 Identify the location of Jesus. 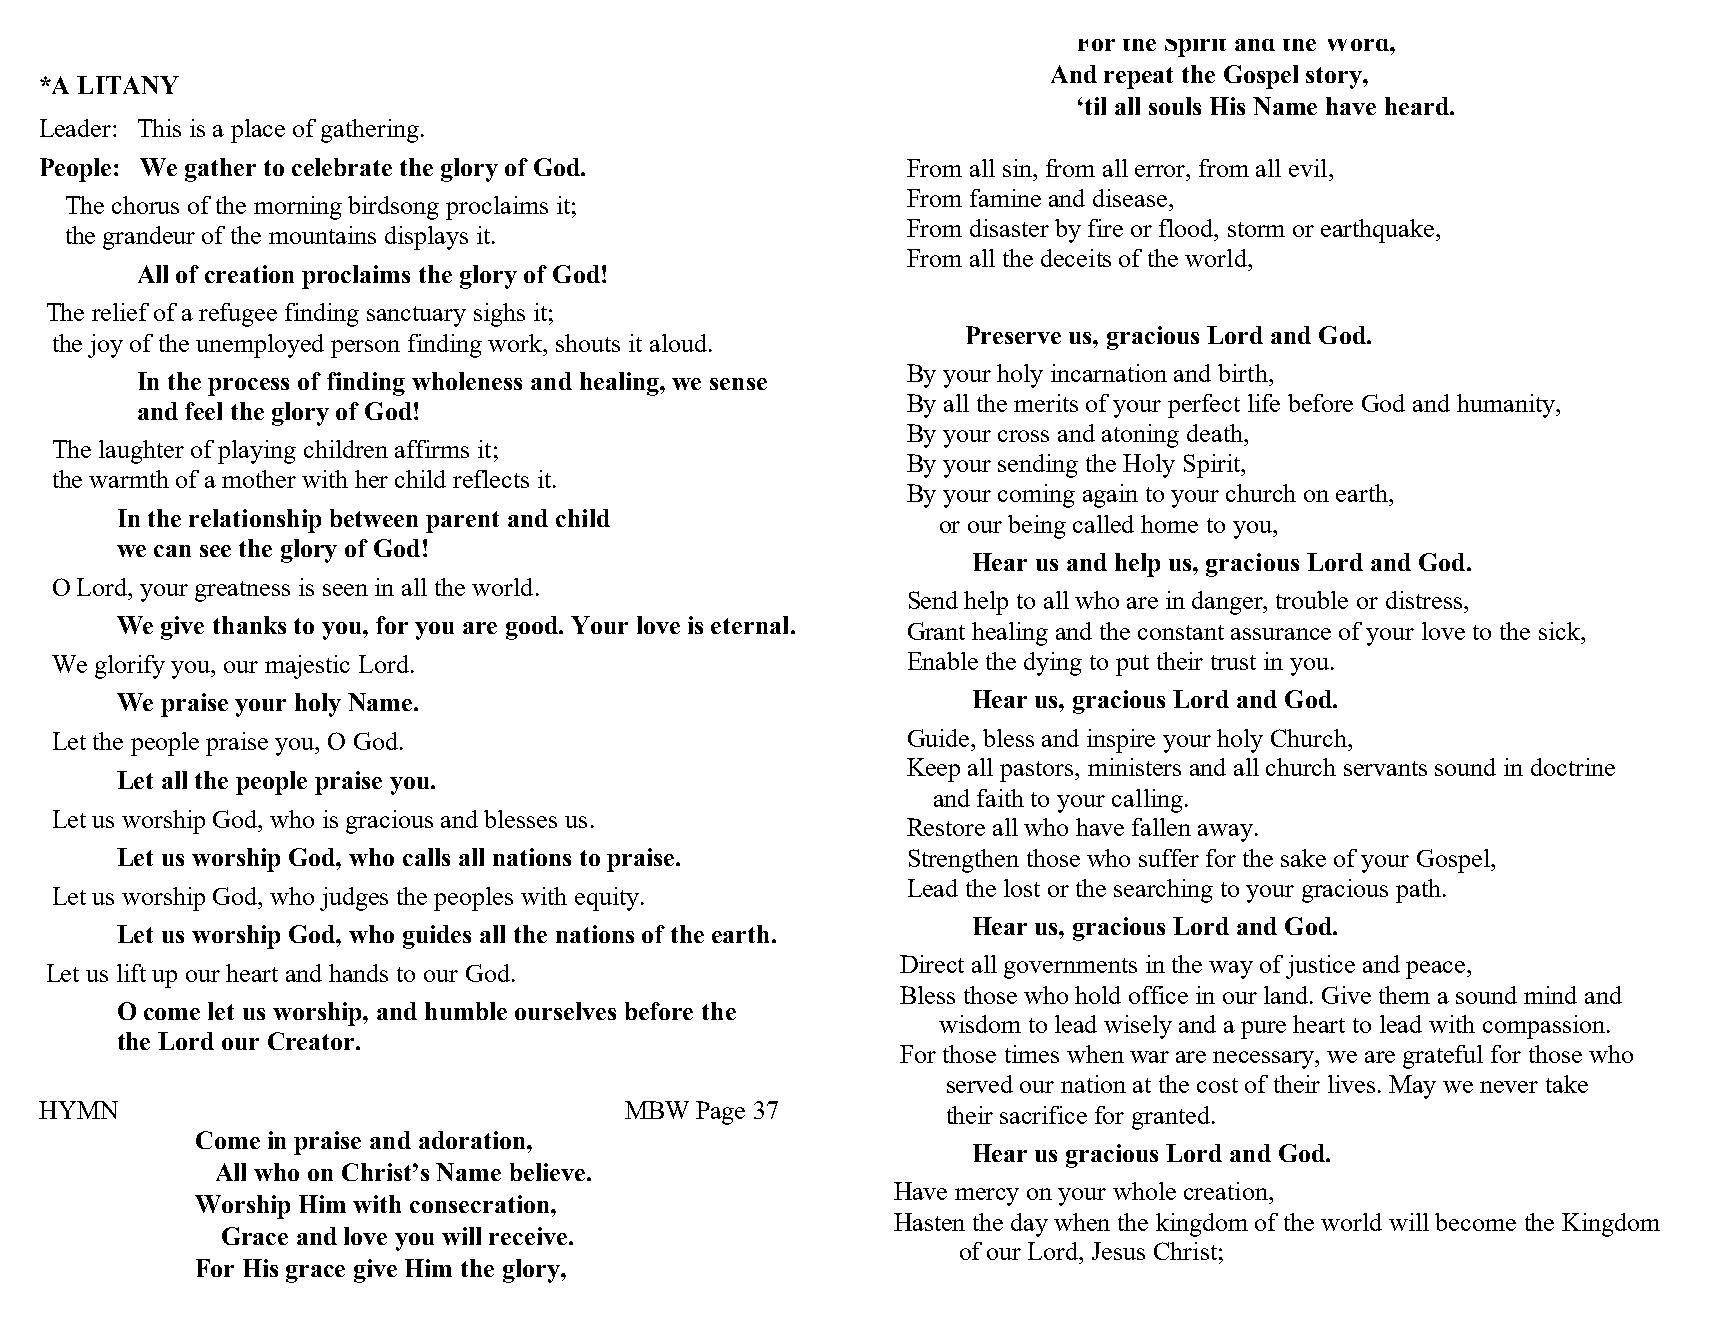
(1118, 1251).
